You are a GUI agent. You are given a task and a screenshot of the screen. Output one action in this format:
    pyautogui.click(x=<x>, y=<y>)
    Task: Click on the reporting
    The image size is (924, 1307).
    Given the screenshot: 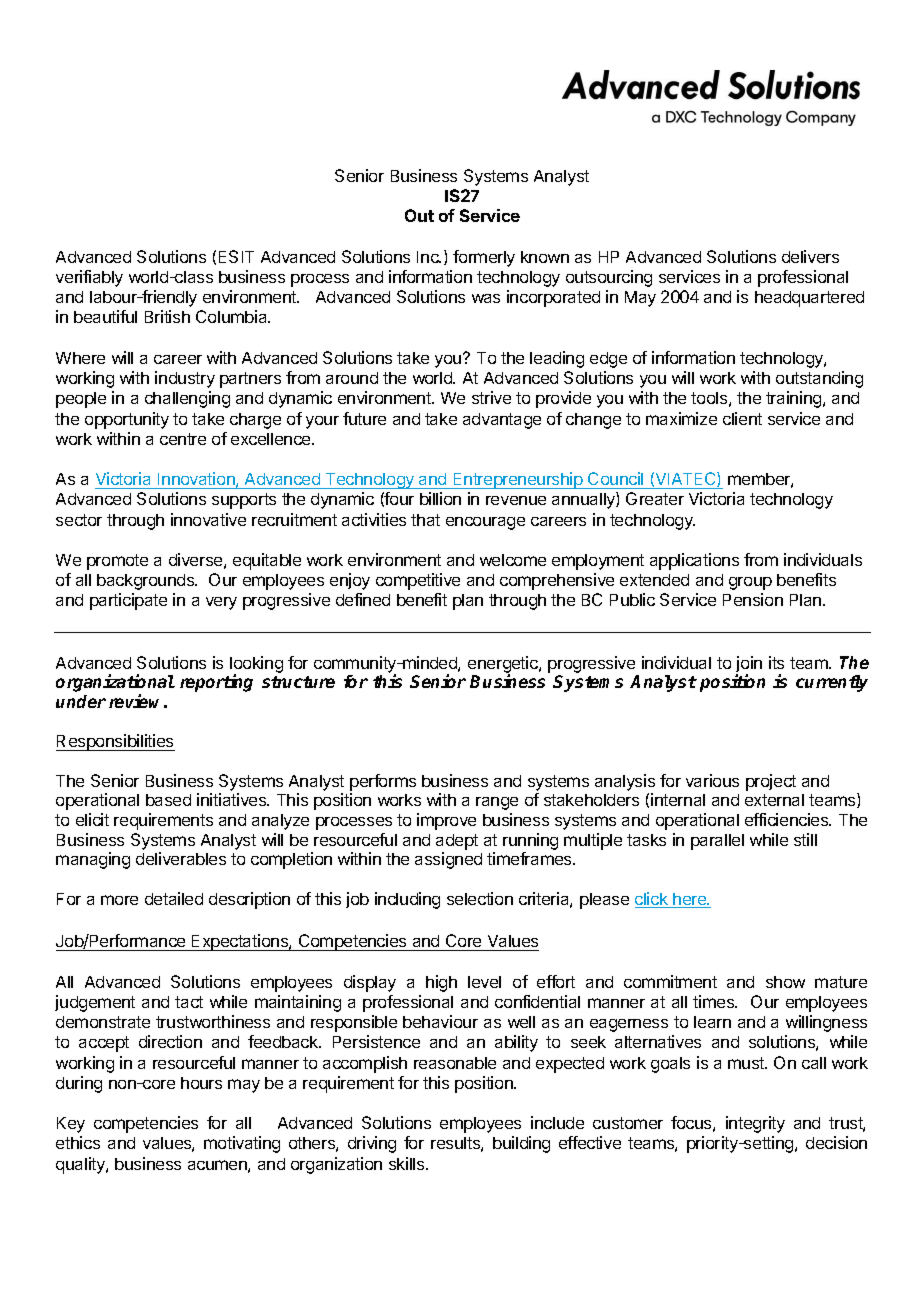 What is the action you would take?
    pyautogui.click(x=216, y=683)
